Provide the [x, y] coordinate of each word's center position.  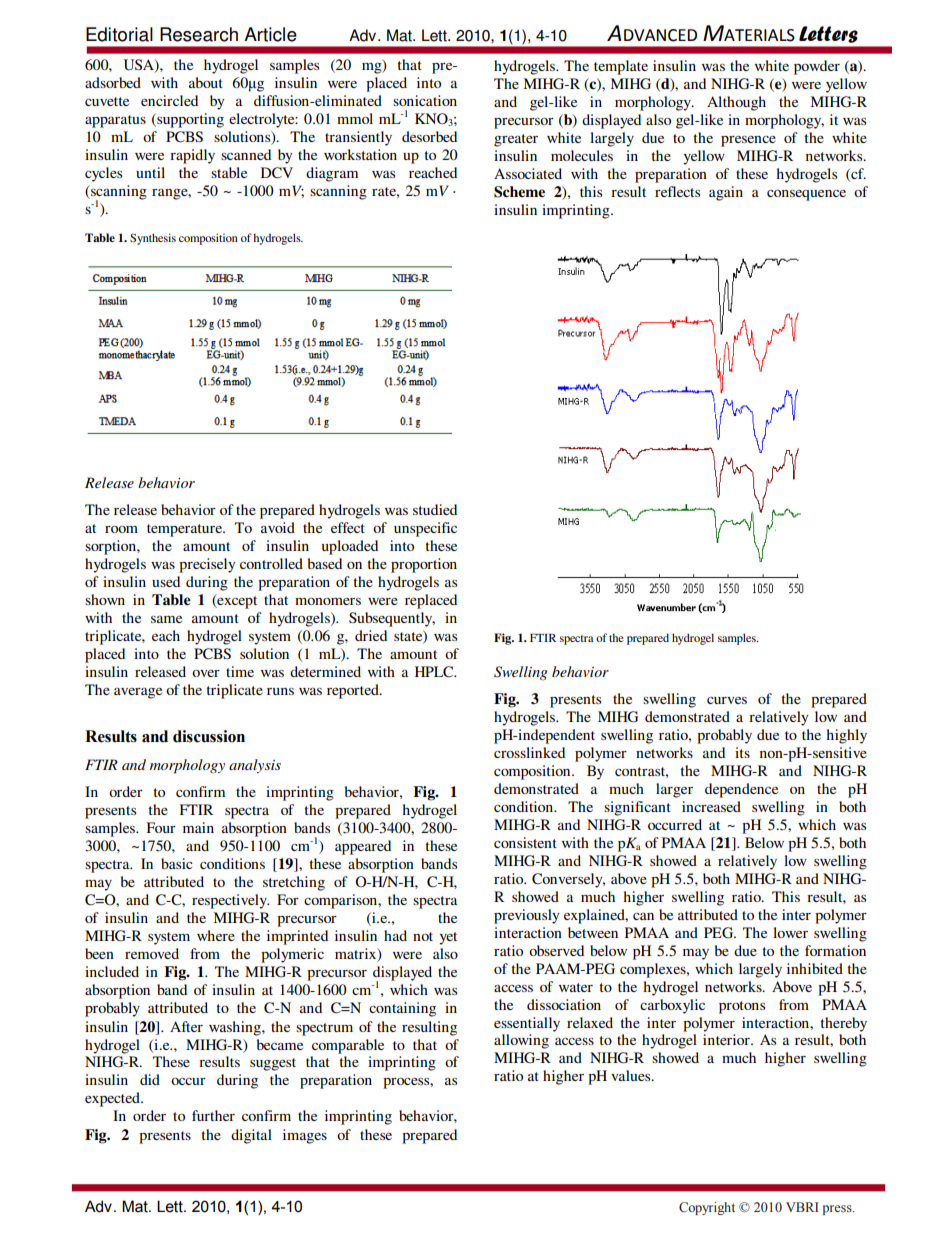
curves [727, 700]
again [726, 193]
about [206, 82]
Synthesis [153, 239]
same [166, 619]
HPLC [435, 672]
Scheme [519, 192]
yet [448, 938]
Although [736, 103]
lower [790, 932]
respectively [230, 901]
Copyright [707, 1208]
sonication [425, 100]
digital [251, 1136]
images [305, 1136]
